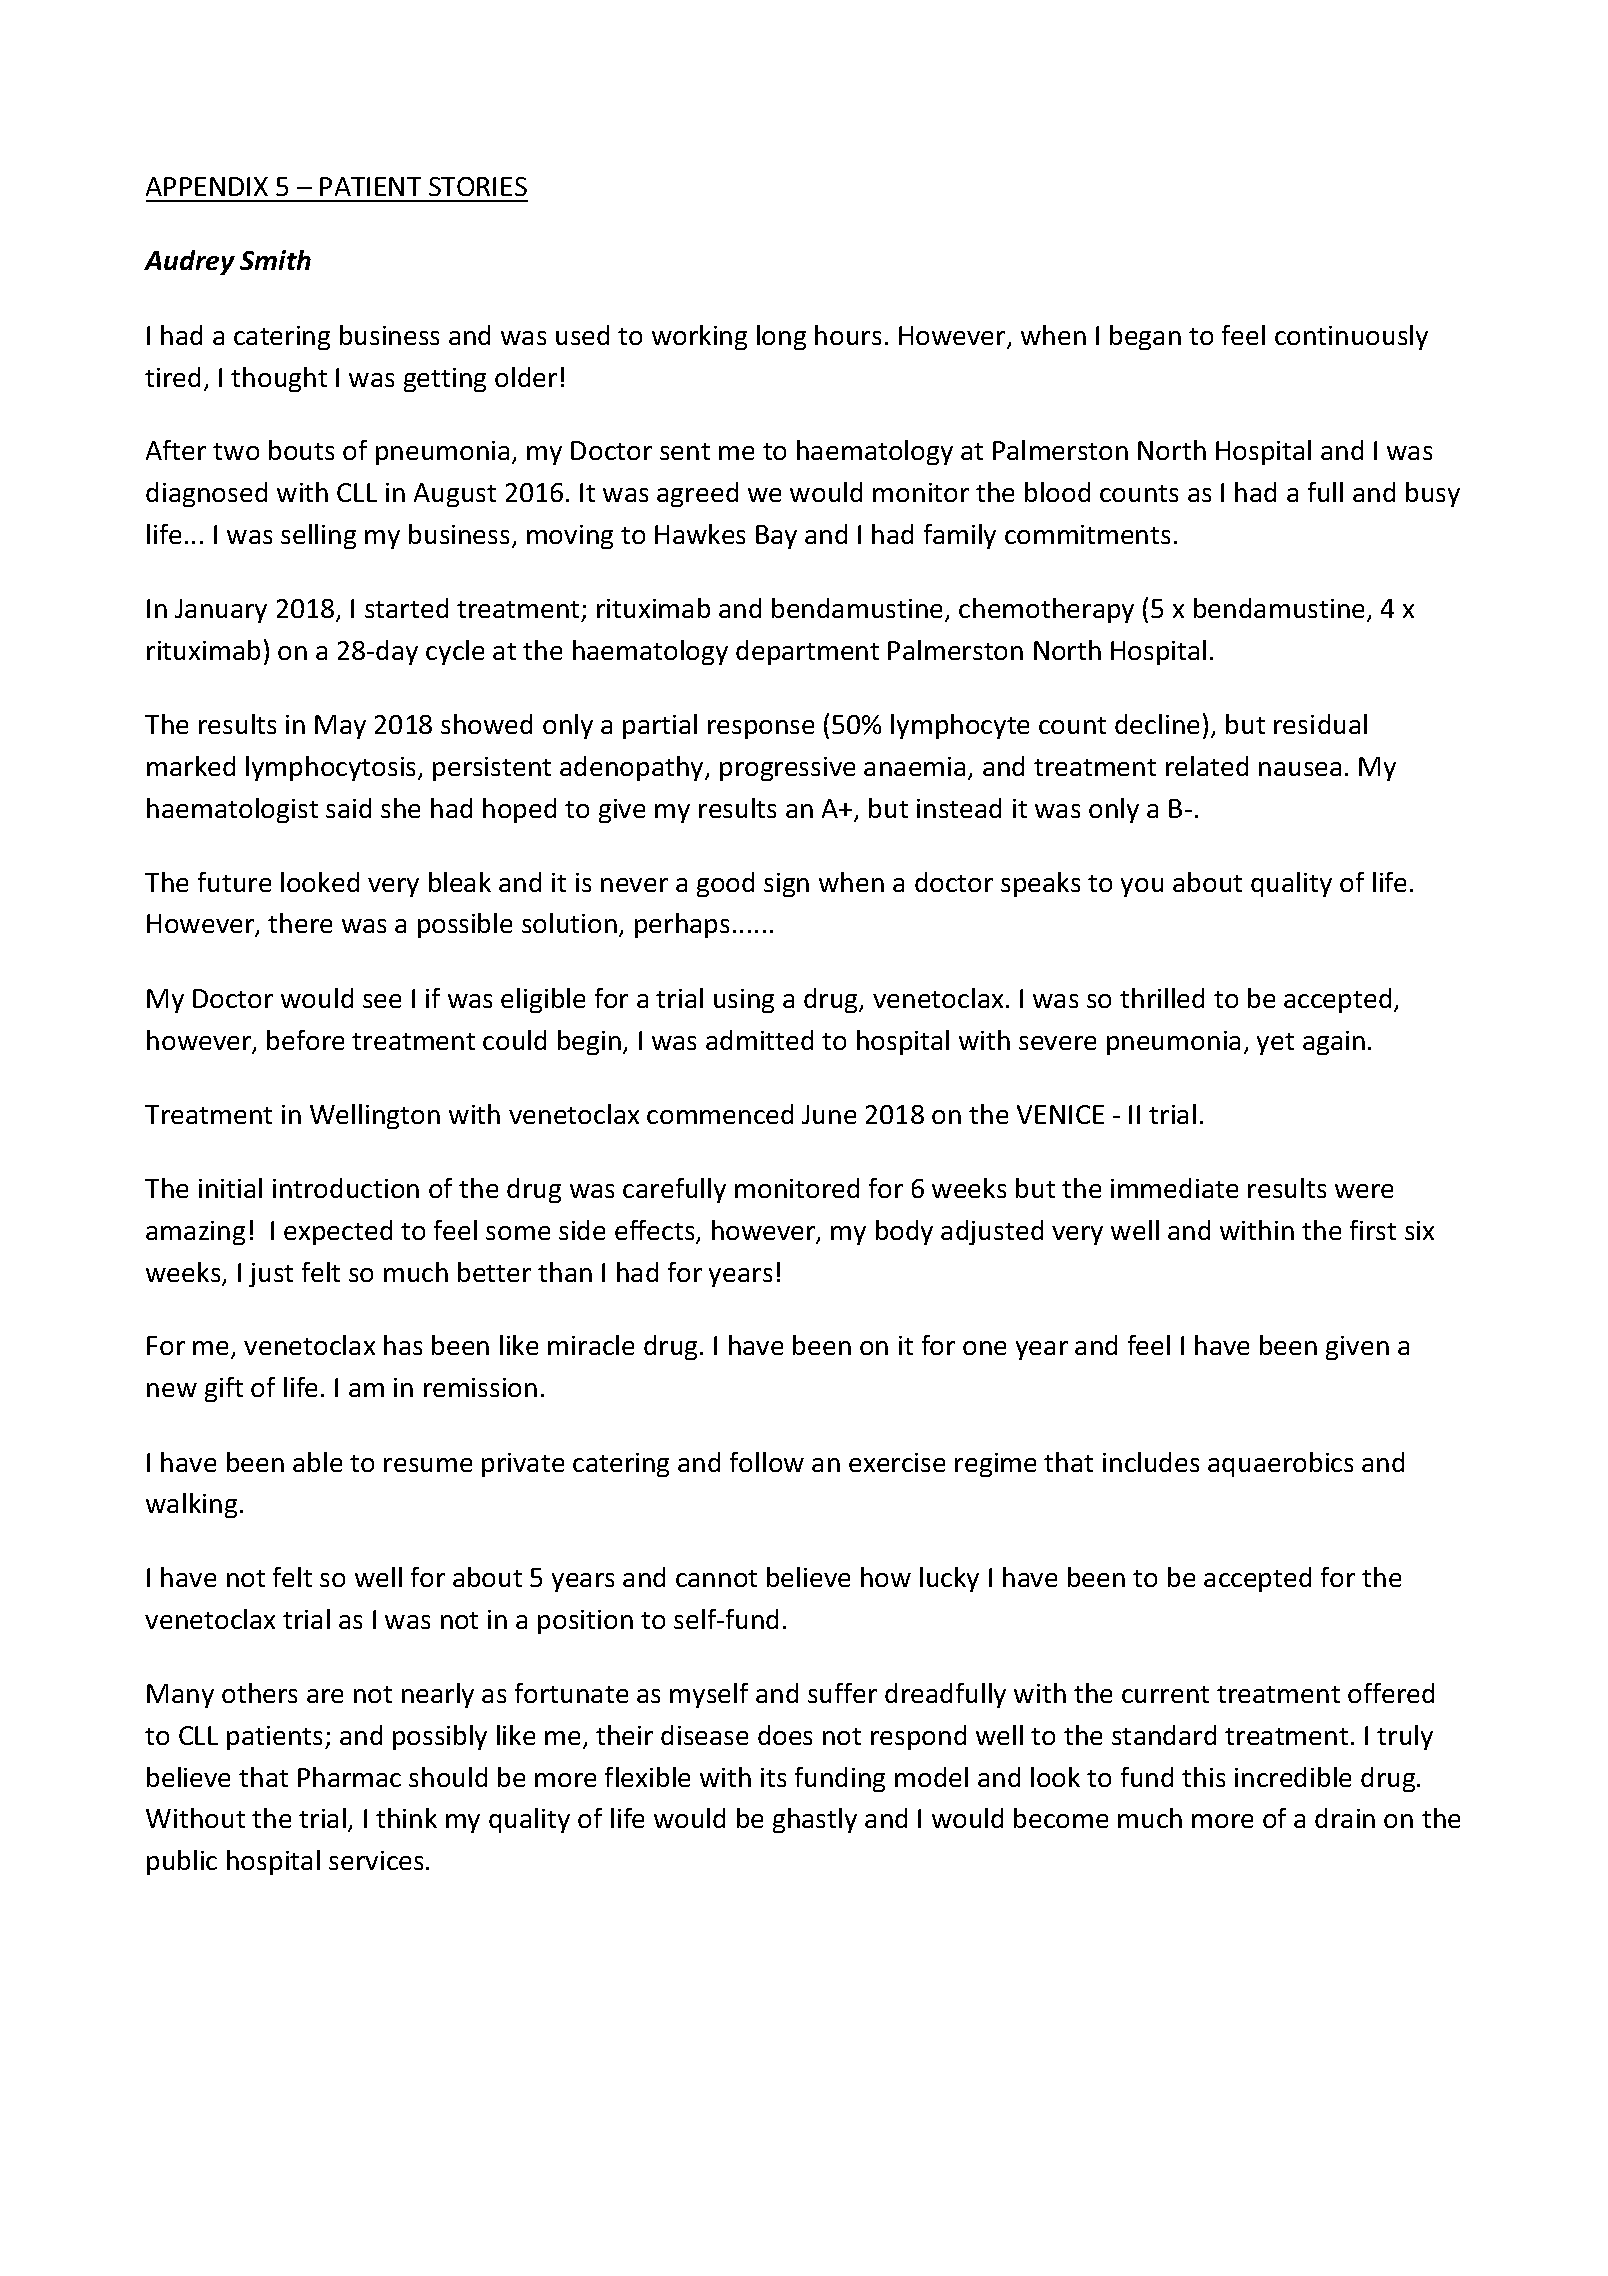  What do you see at coordinates (275, 260) in the screenshot?
I see `Smith` at bounding box center [275, 260].
